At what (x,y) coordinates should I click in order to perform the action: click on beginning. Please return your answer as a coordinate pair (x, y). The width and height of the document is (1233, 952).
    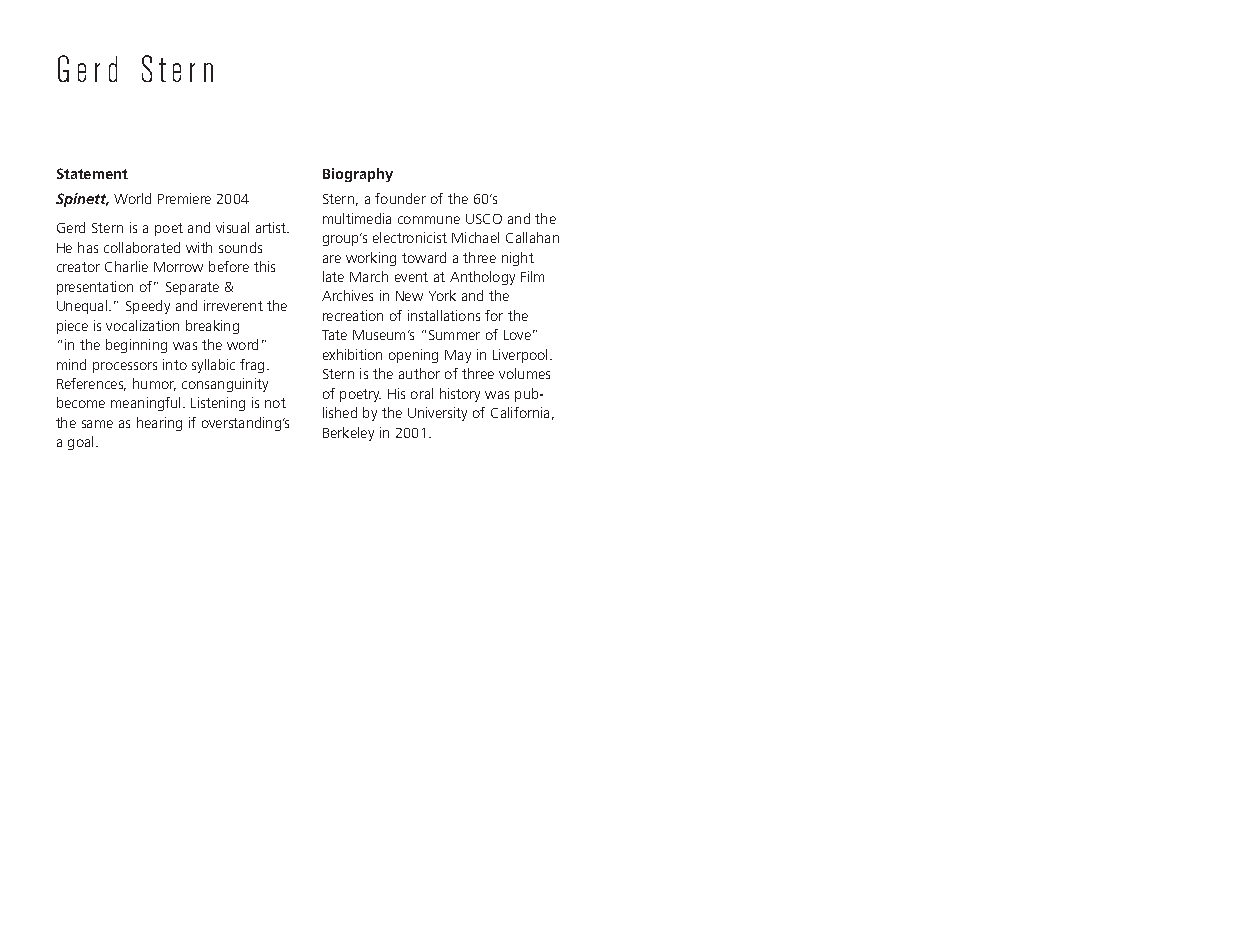
    Looking at the image, I should click on (136, 346).
